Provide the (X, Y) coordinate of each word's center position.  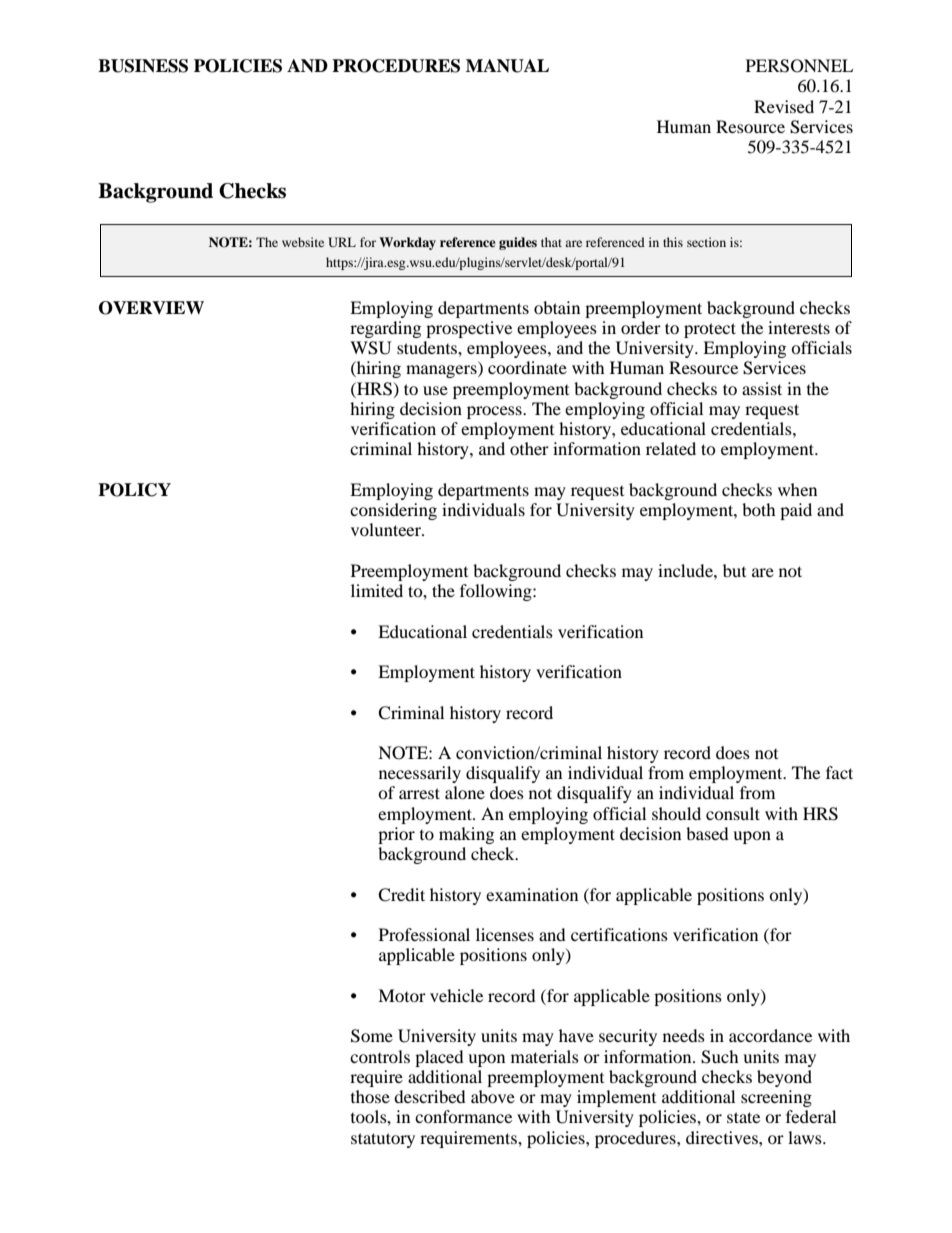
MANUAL (507, 66)
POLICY (134, 490)
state (743, 1117)
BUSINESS (143, 66)
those (370, 1096)
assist (762, 388)
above (493, 1096)
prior (396, 835)
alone (465, 792)
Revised (784, 106)
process (495, 412)
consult (733, 813)
